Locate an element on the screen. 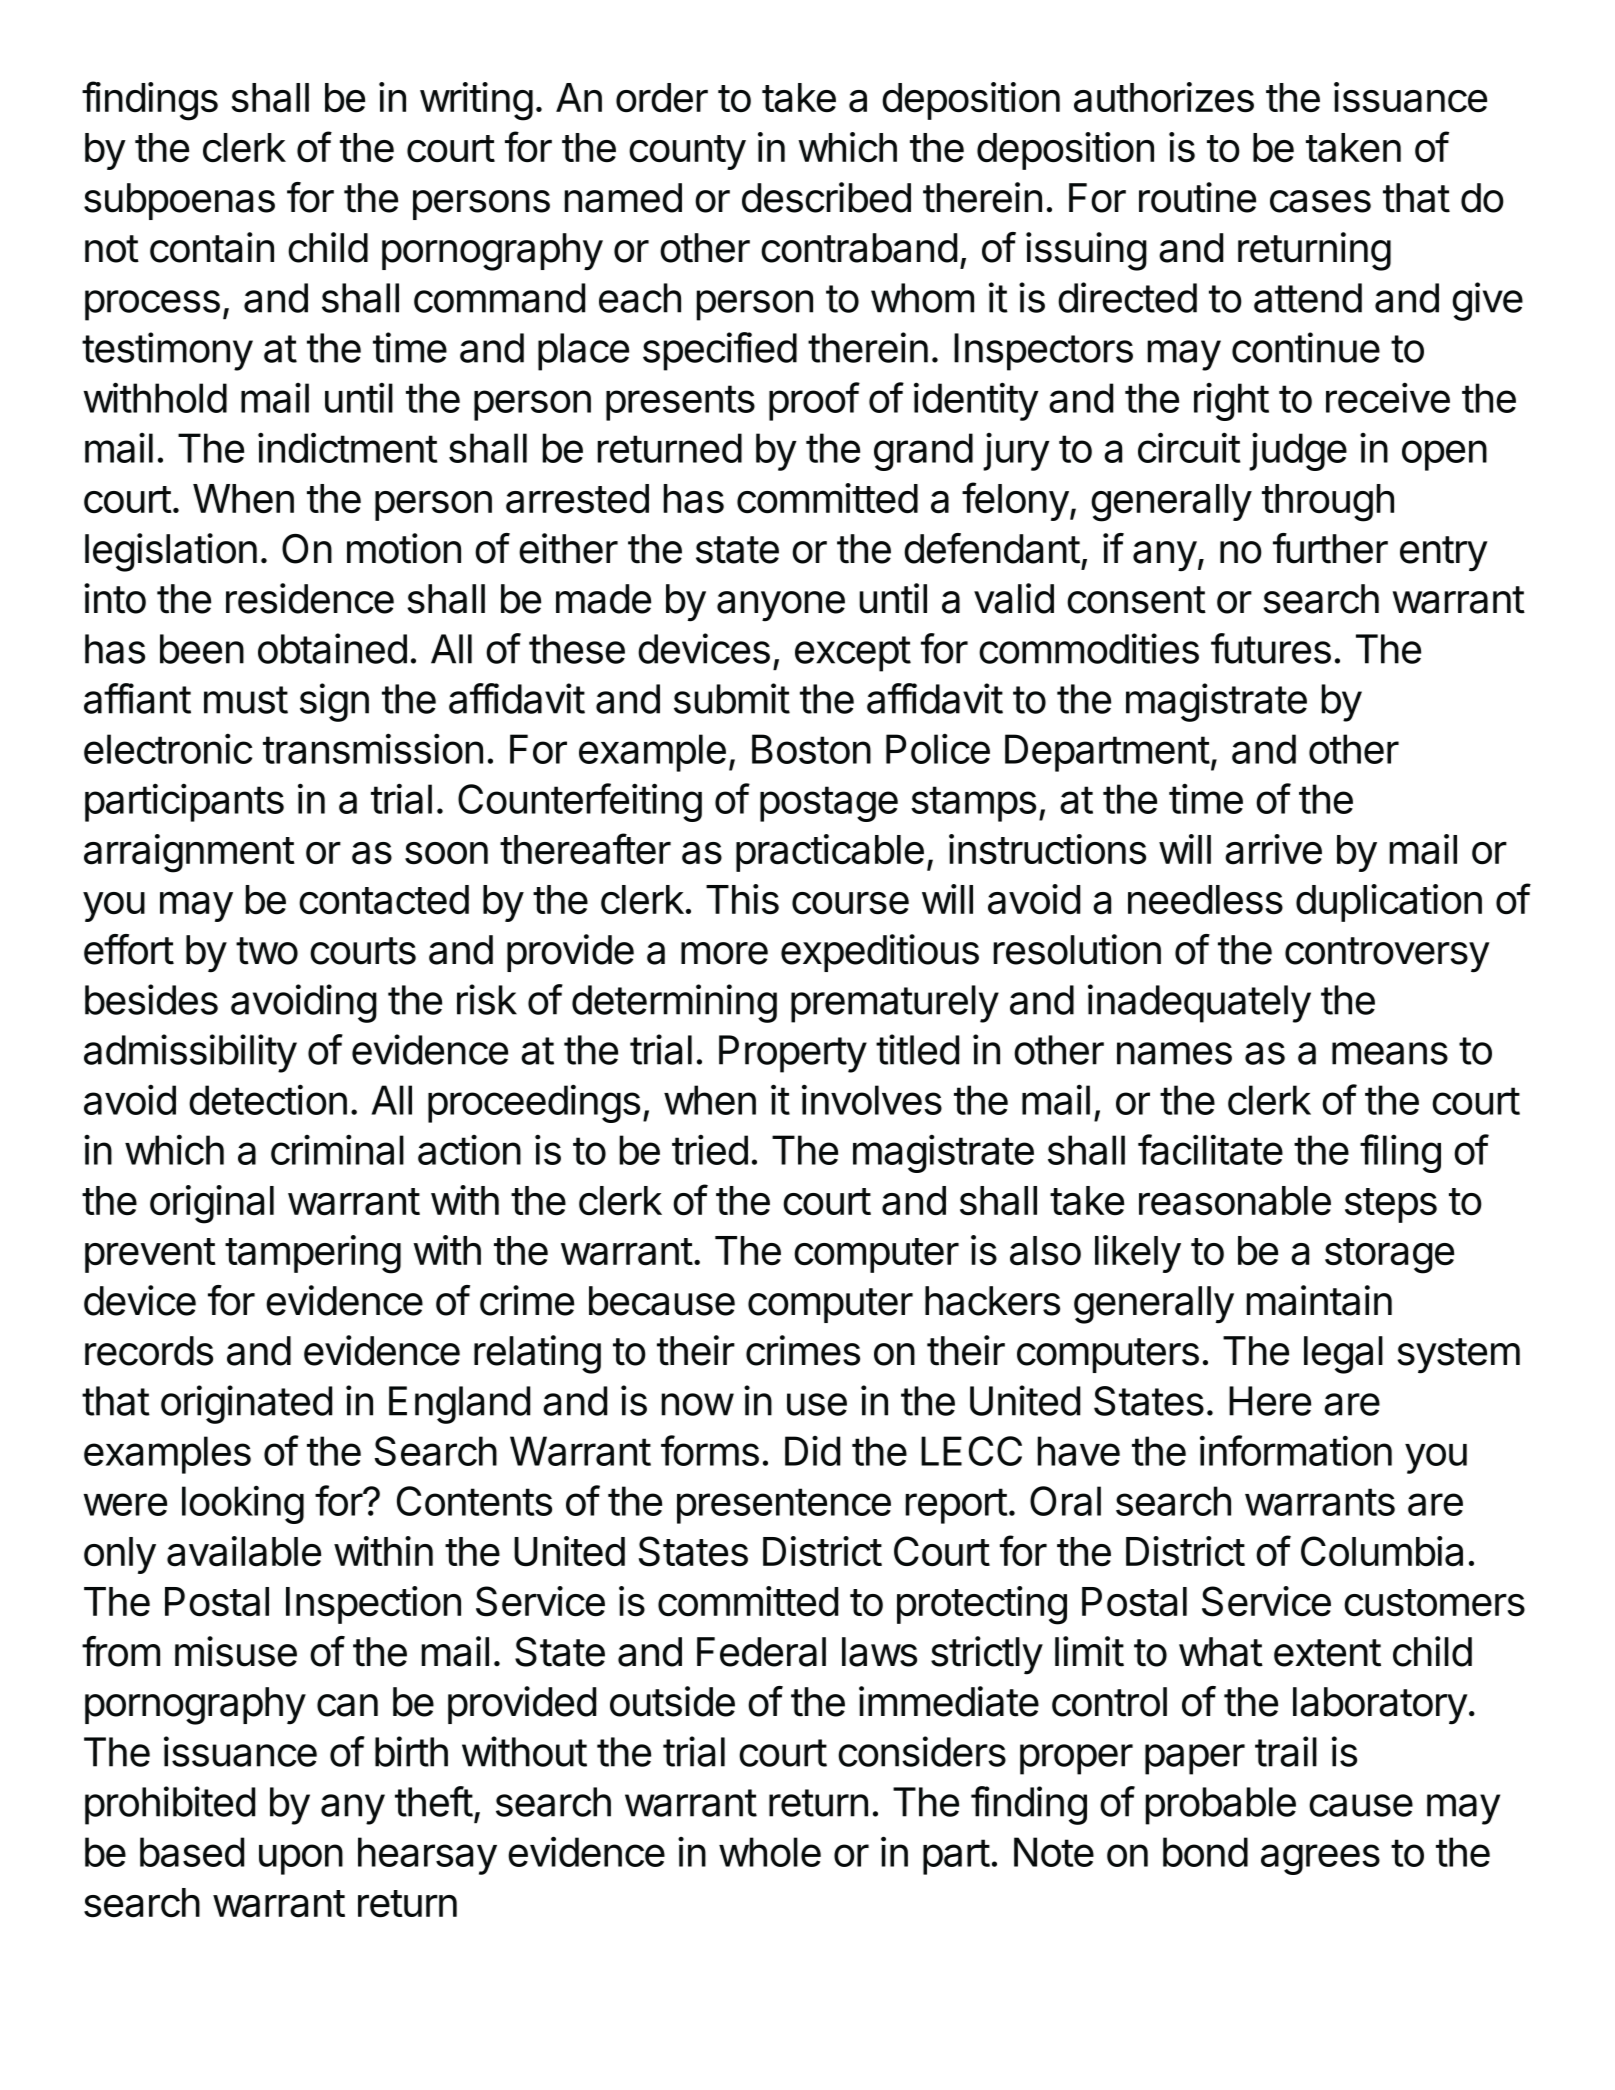  cases is located at coordinates (1320, 201).
